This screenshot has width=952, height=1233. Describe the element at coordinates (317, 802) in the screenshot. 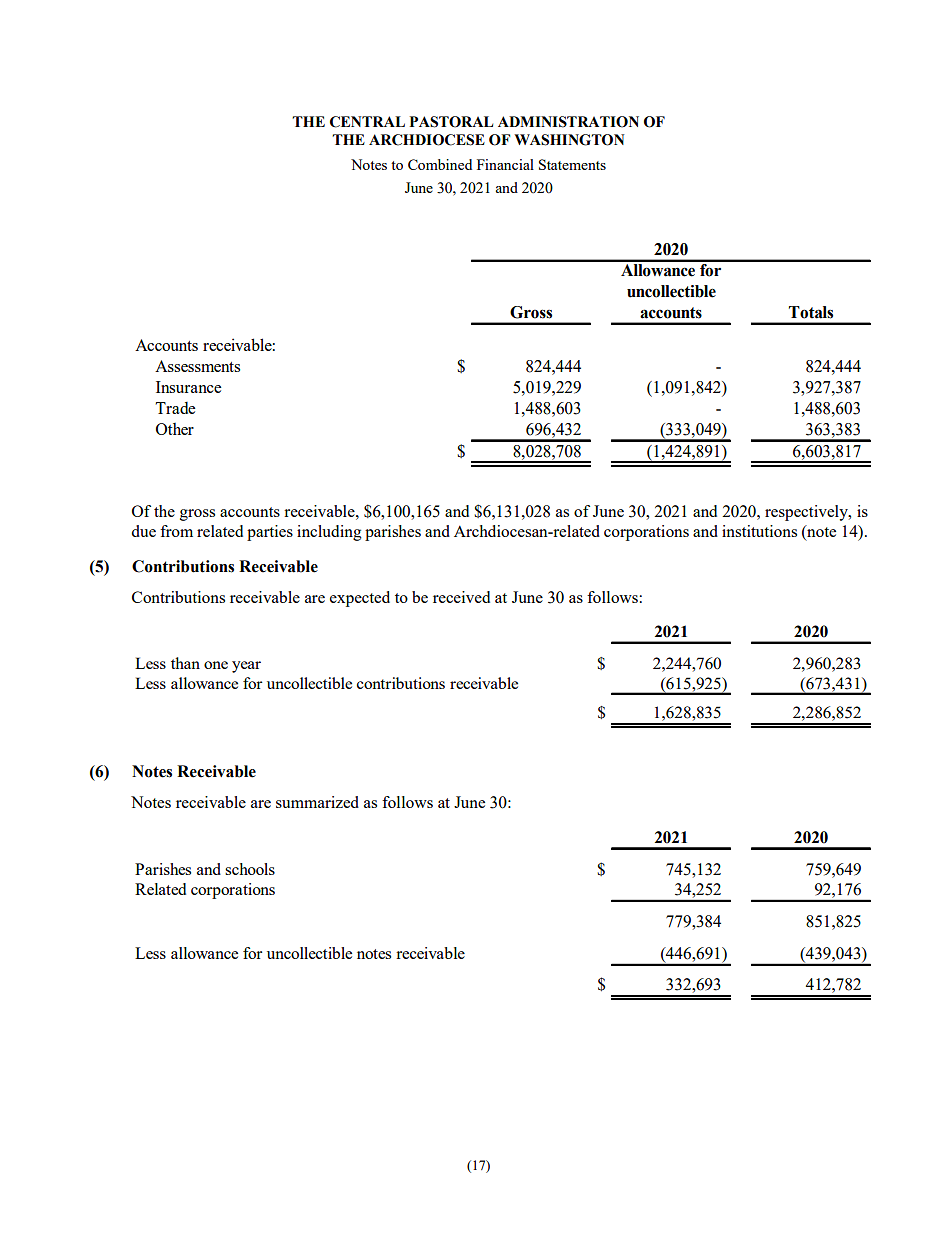

I see `summarized` at that location.
